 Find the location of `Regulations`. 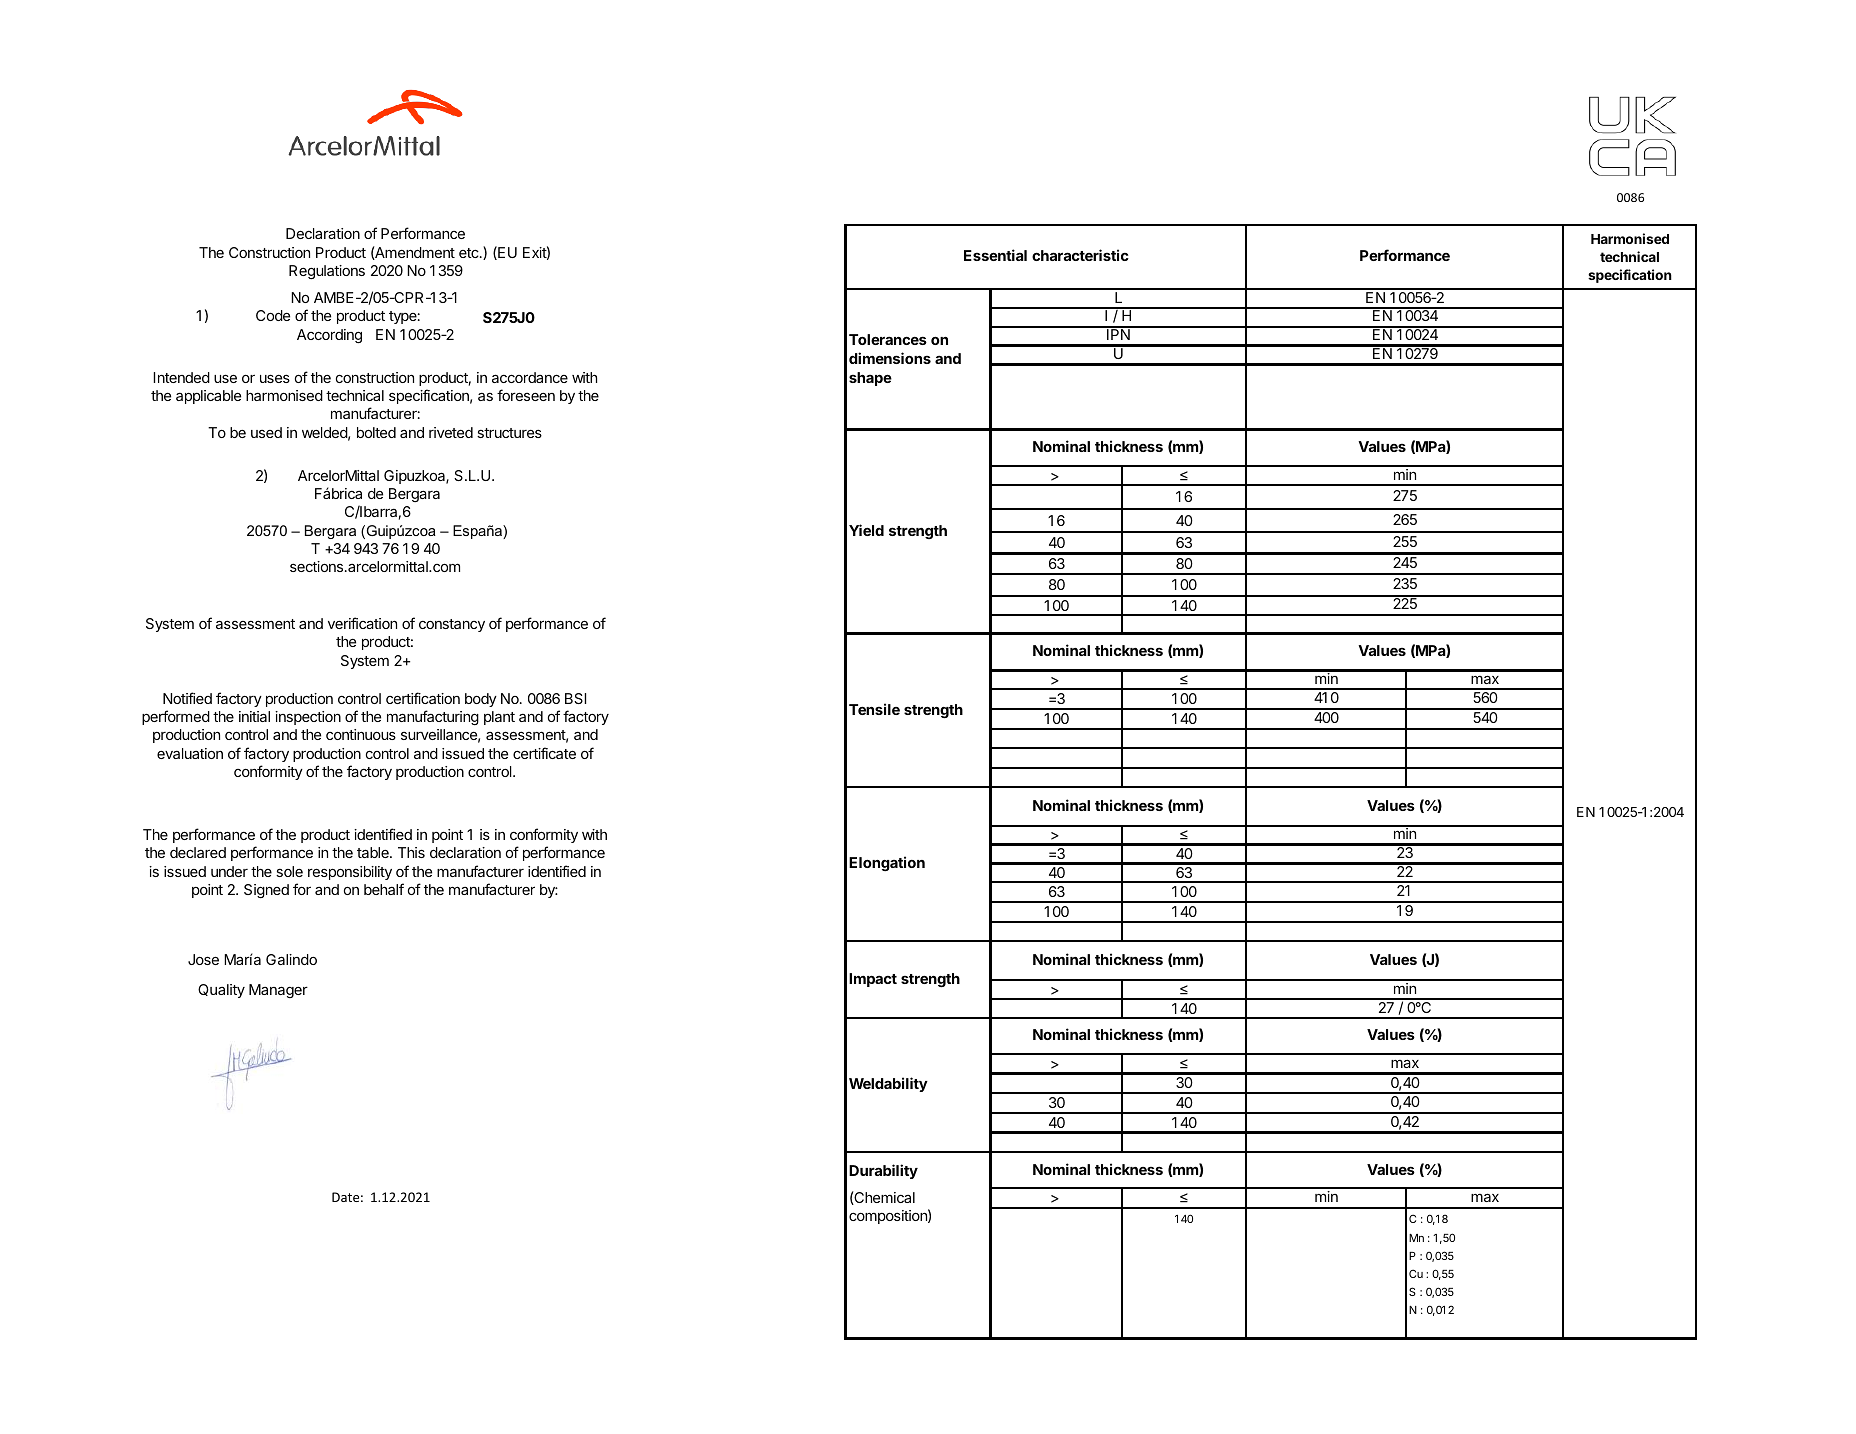

Regulations is located at coordinates (327, 272).
